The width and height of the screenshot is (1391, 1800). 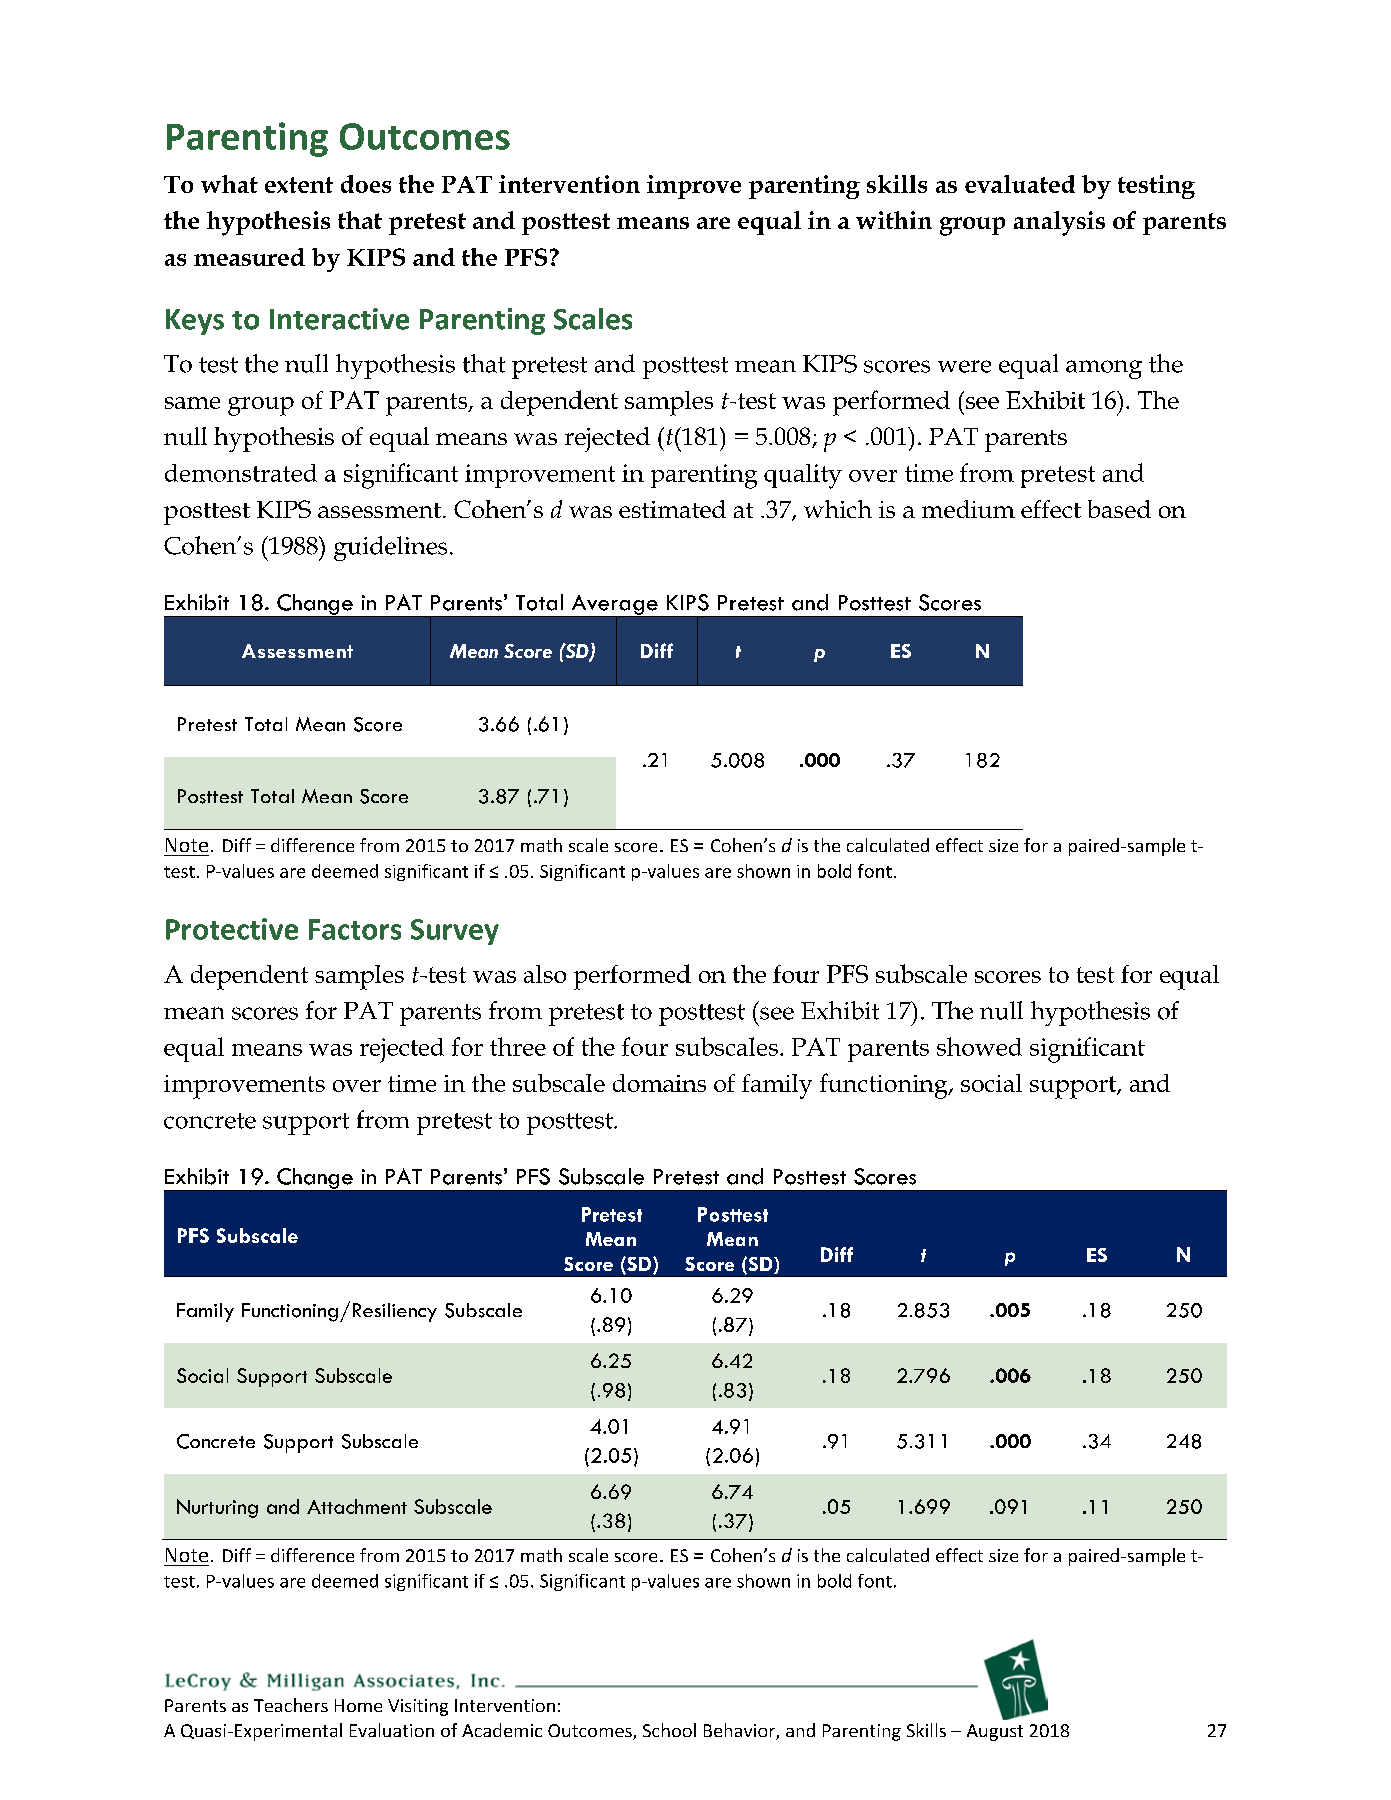 I want to click on also, so click(x=545, y=974).
